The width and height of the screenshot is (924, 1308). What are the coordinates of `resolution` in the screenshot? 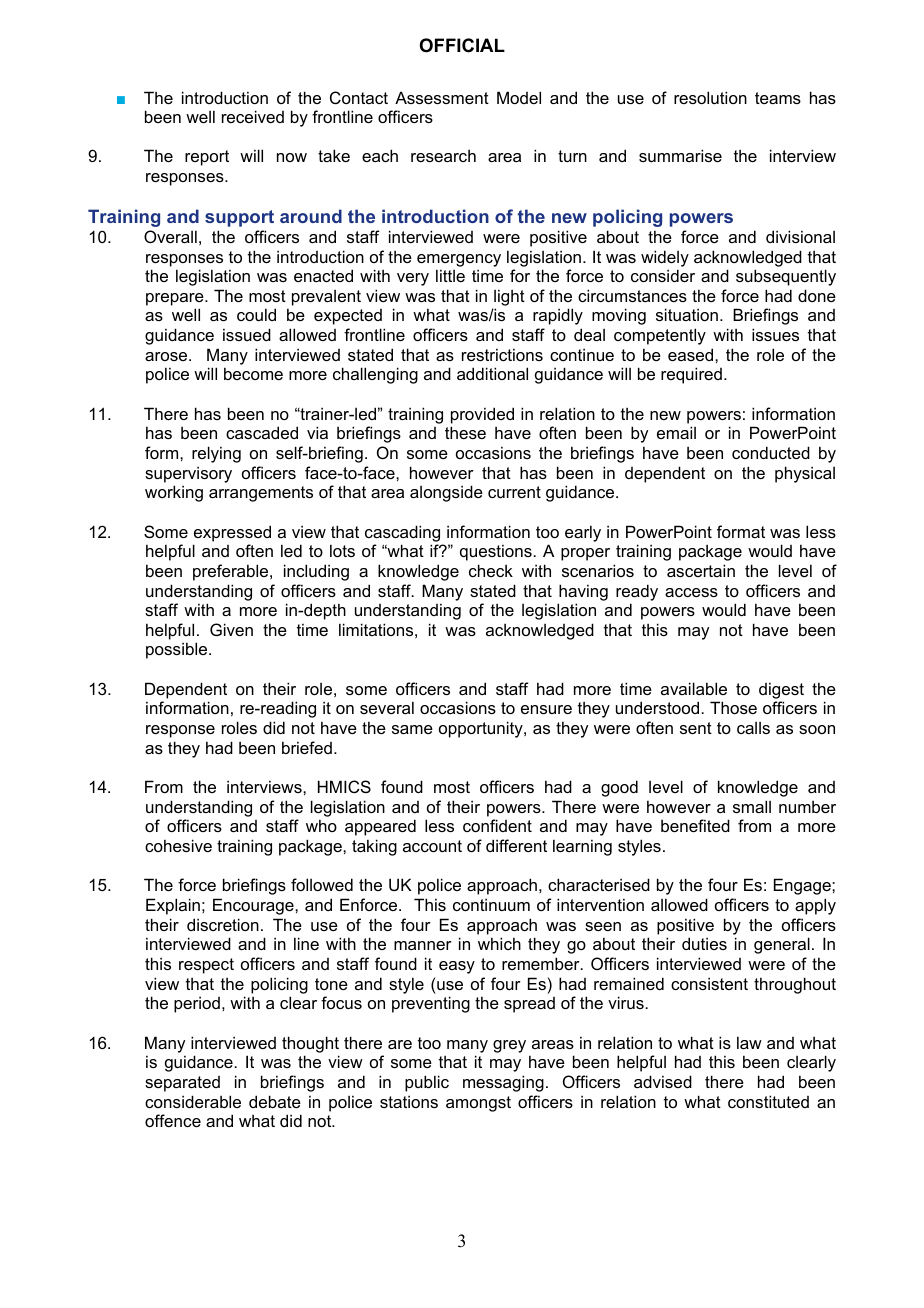 It's located at (710, 97).
